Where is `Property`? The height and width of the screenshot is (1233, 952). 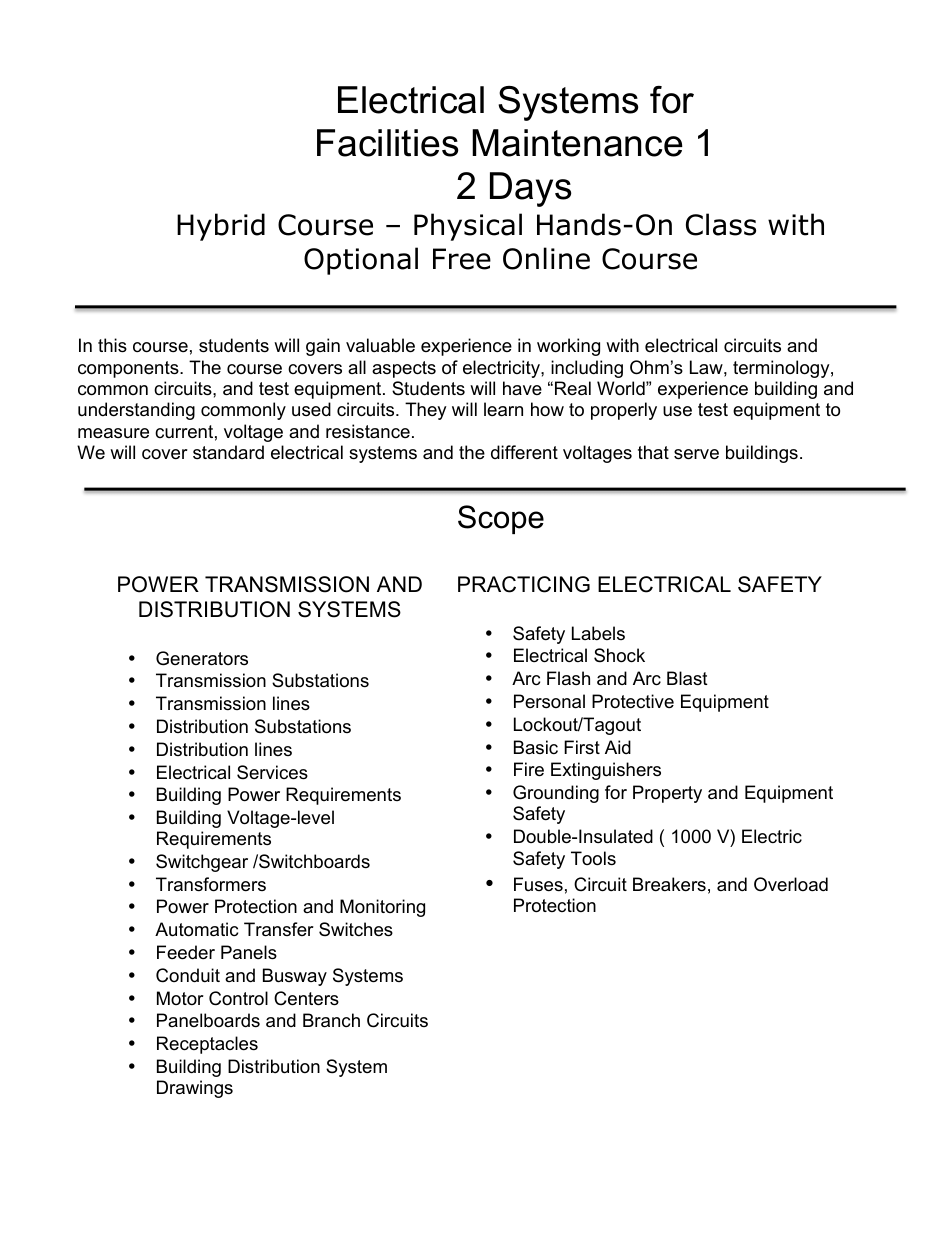 Property is located at coordinates (667, 794).
